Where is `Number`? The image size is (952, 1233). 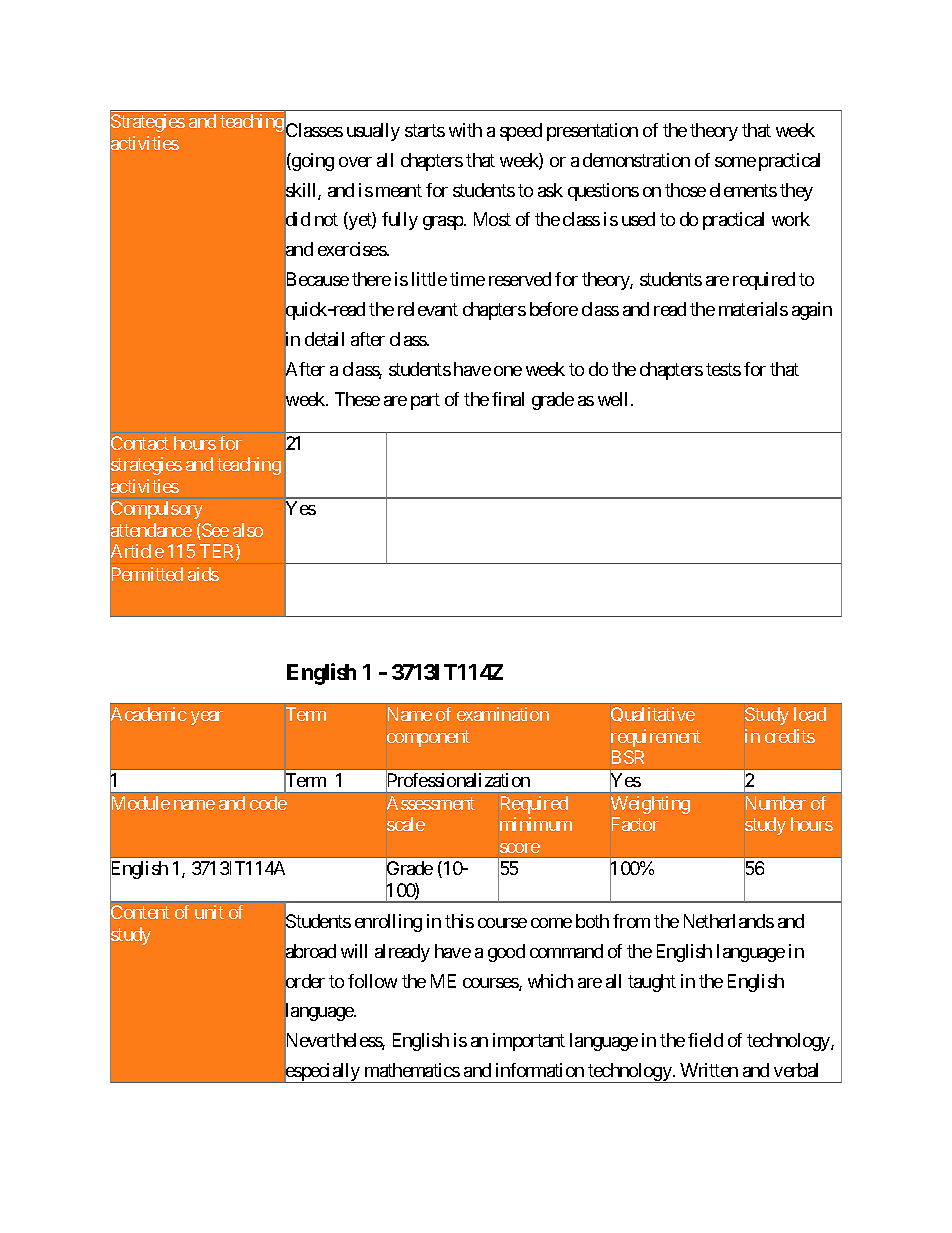
Number is located at coordinates (776, 803).
